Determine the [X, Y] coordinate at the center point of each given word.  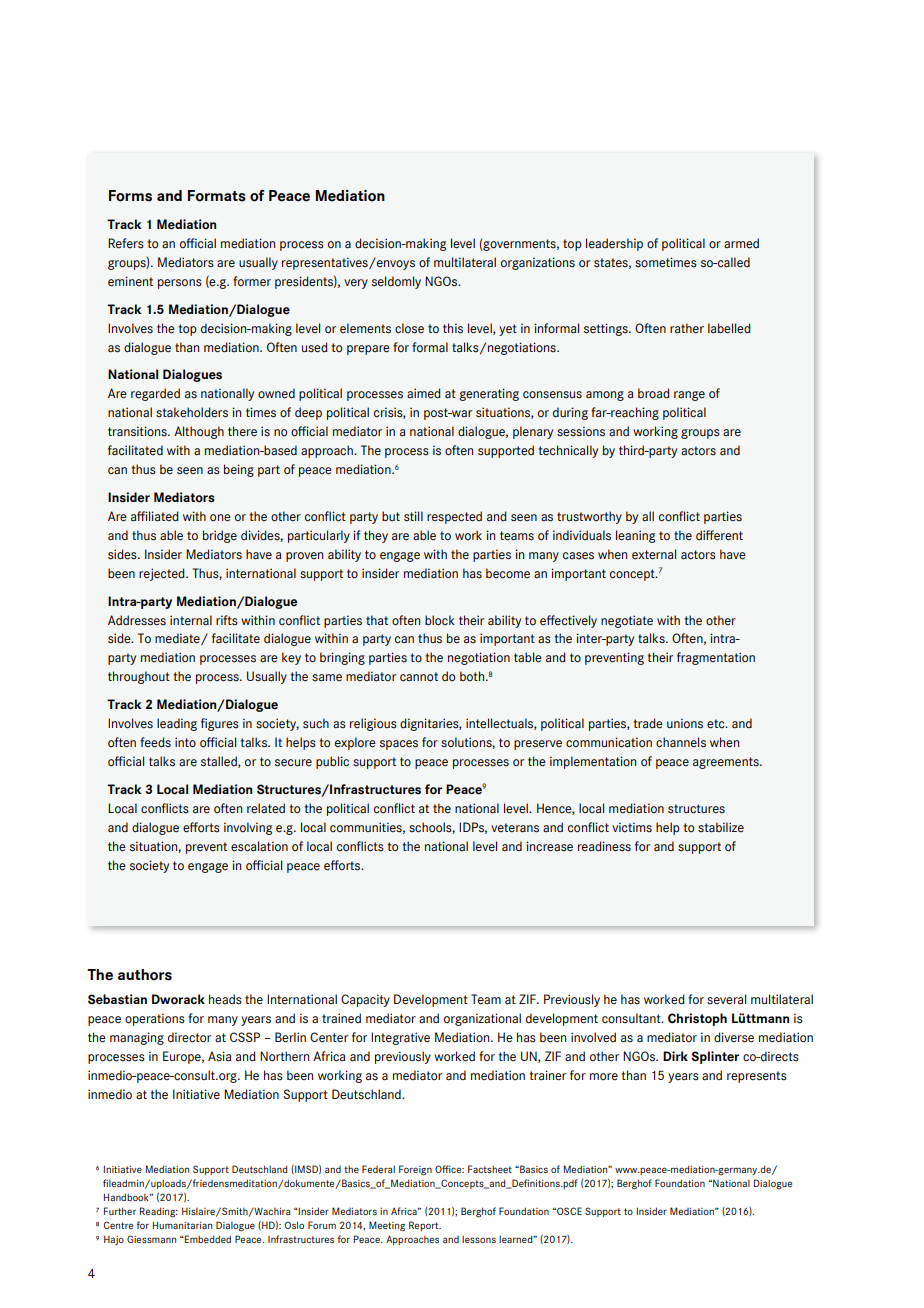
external [654, 554]
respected [454, 517]
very [356, 284]
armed [741, 243]
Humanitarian [182, 1225]
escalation [259, 846]
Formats [217, 196]
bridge [220, 536]
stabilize [721, 827]
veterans [515, 828]
